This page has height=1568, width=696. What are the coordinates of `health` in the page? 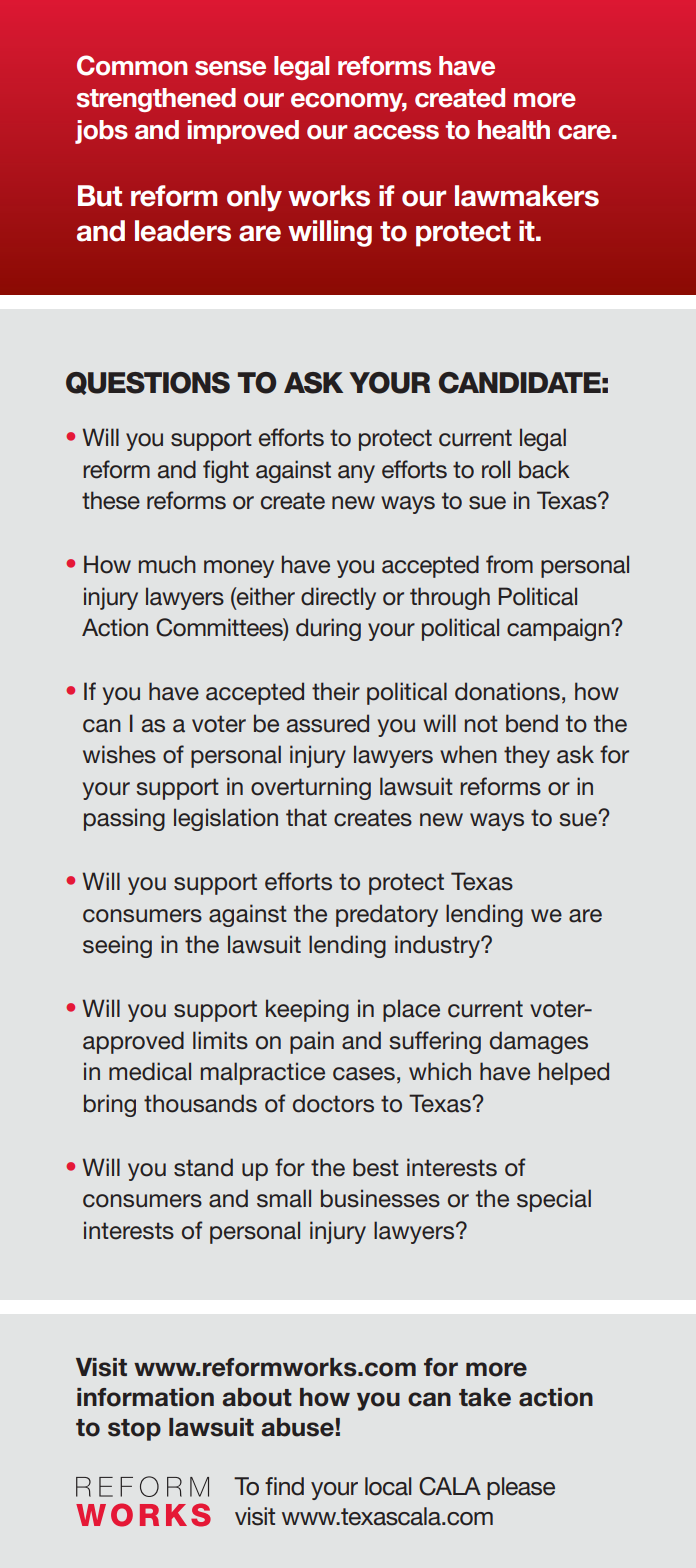 It's located at (514, 130).
